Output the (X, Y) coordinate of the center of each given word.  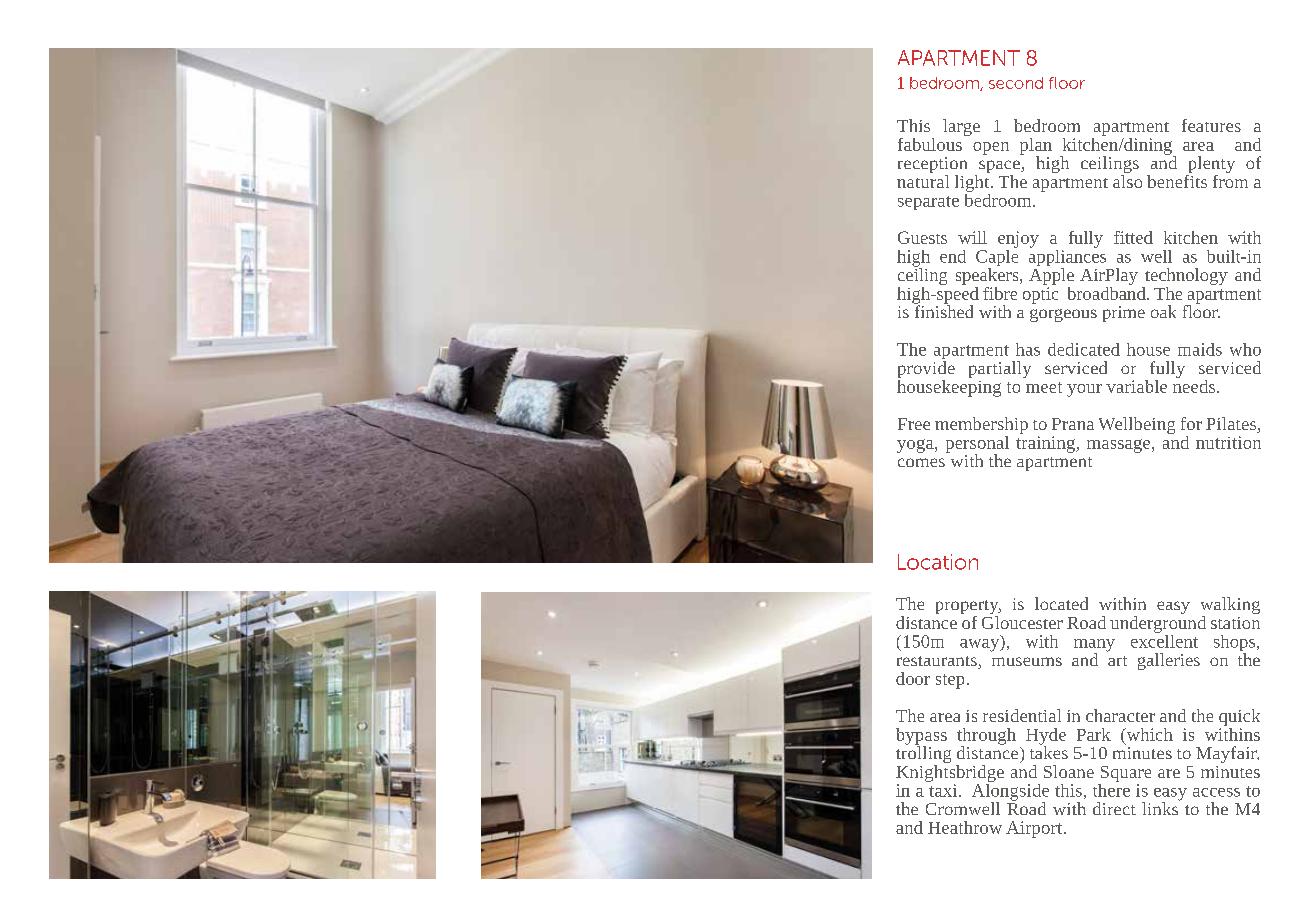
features (1211, 125)
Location (938, 562)
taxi (944, 790)
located (1061, 603)
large (961, 127)
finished (943, 310)
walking (1230, 607)
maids (1200, 349)
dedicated (1084, 349)
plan (1036, 147)
